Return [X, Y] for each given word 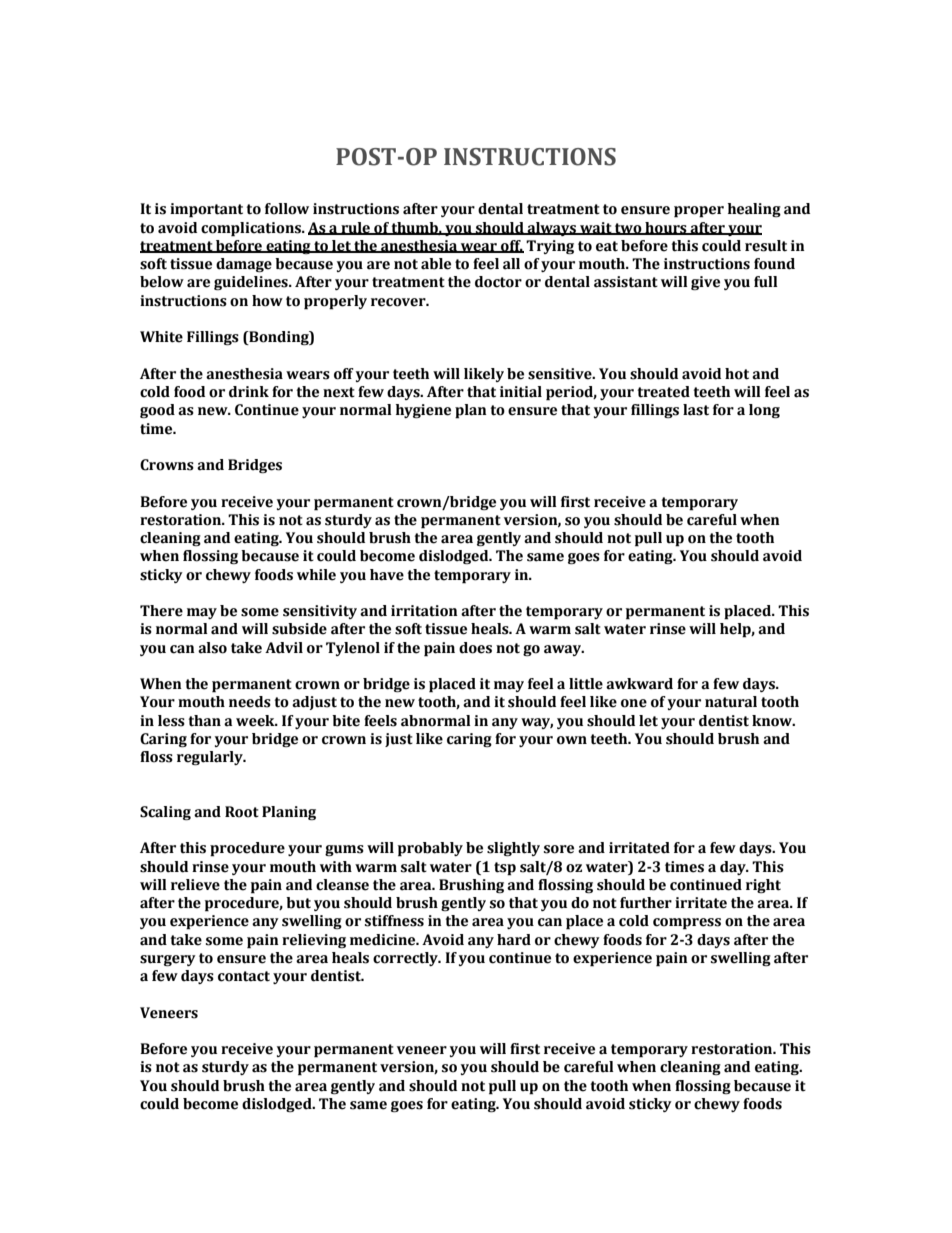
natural [731, 702]
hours [666, 228]
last [696, 410]
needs [250, 702]
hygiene [423, 411]
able [436, 264]
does [475, 648]
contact [244, 976]
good [157, 411]
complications [252, 229]
